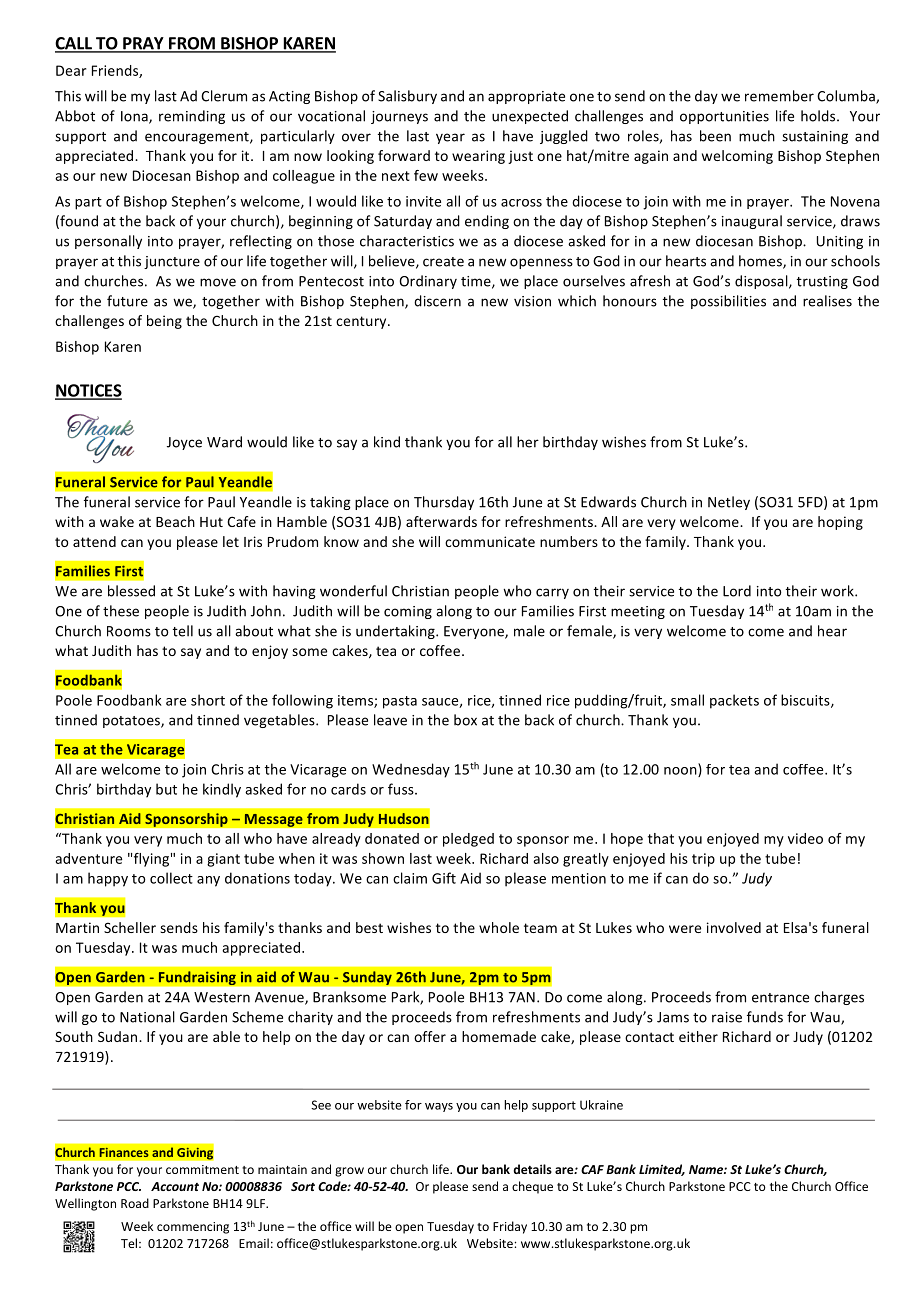 The width and height of the page is (924, 1308). What do you see at coordinates (499, 927) in the page?
I see `whole` at bounding box center [499, 927].
